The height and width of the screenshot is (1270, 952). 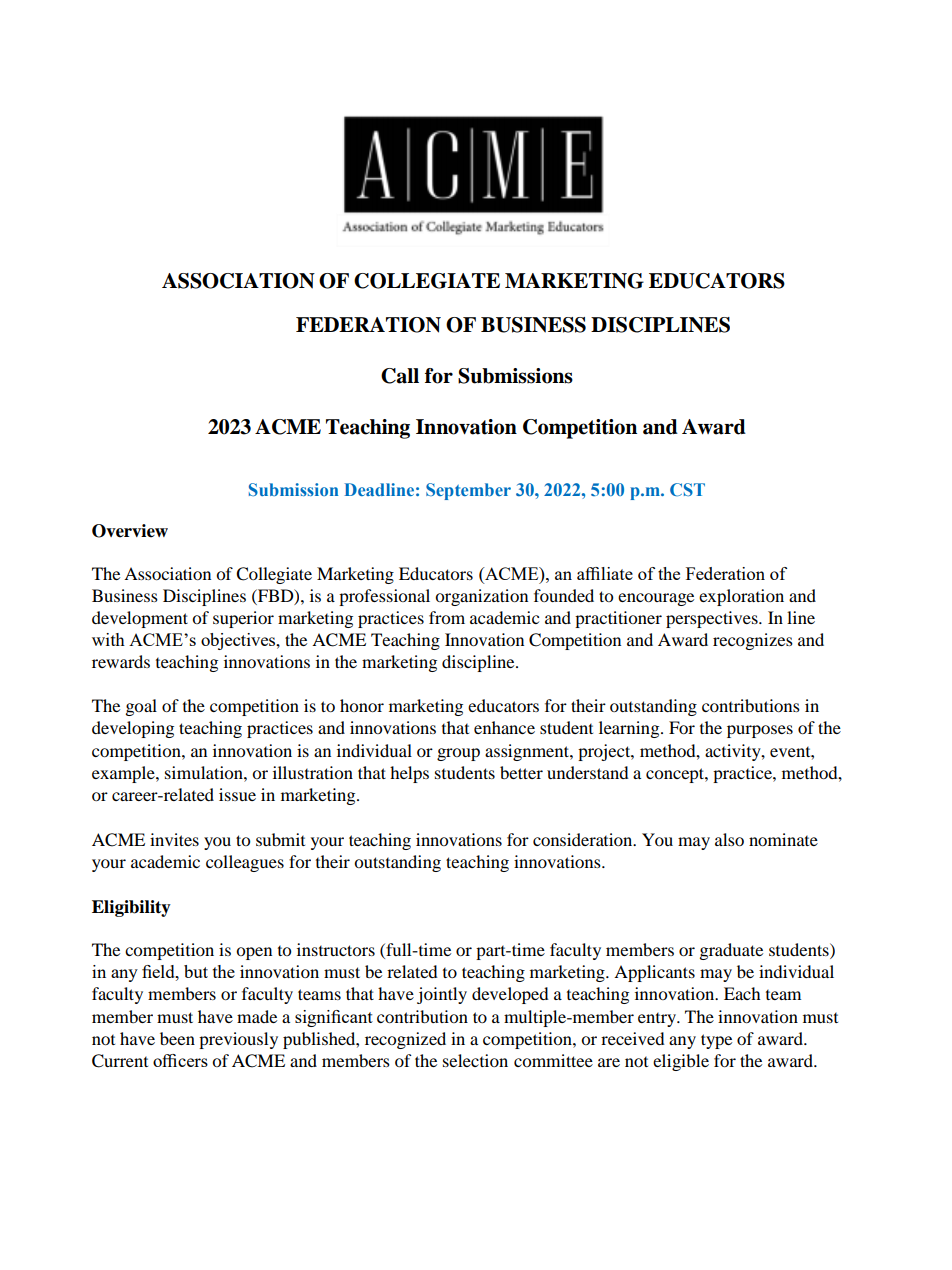 I want to click on also, so click(x=729, y=839).
